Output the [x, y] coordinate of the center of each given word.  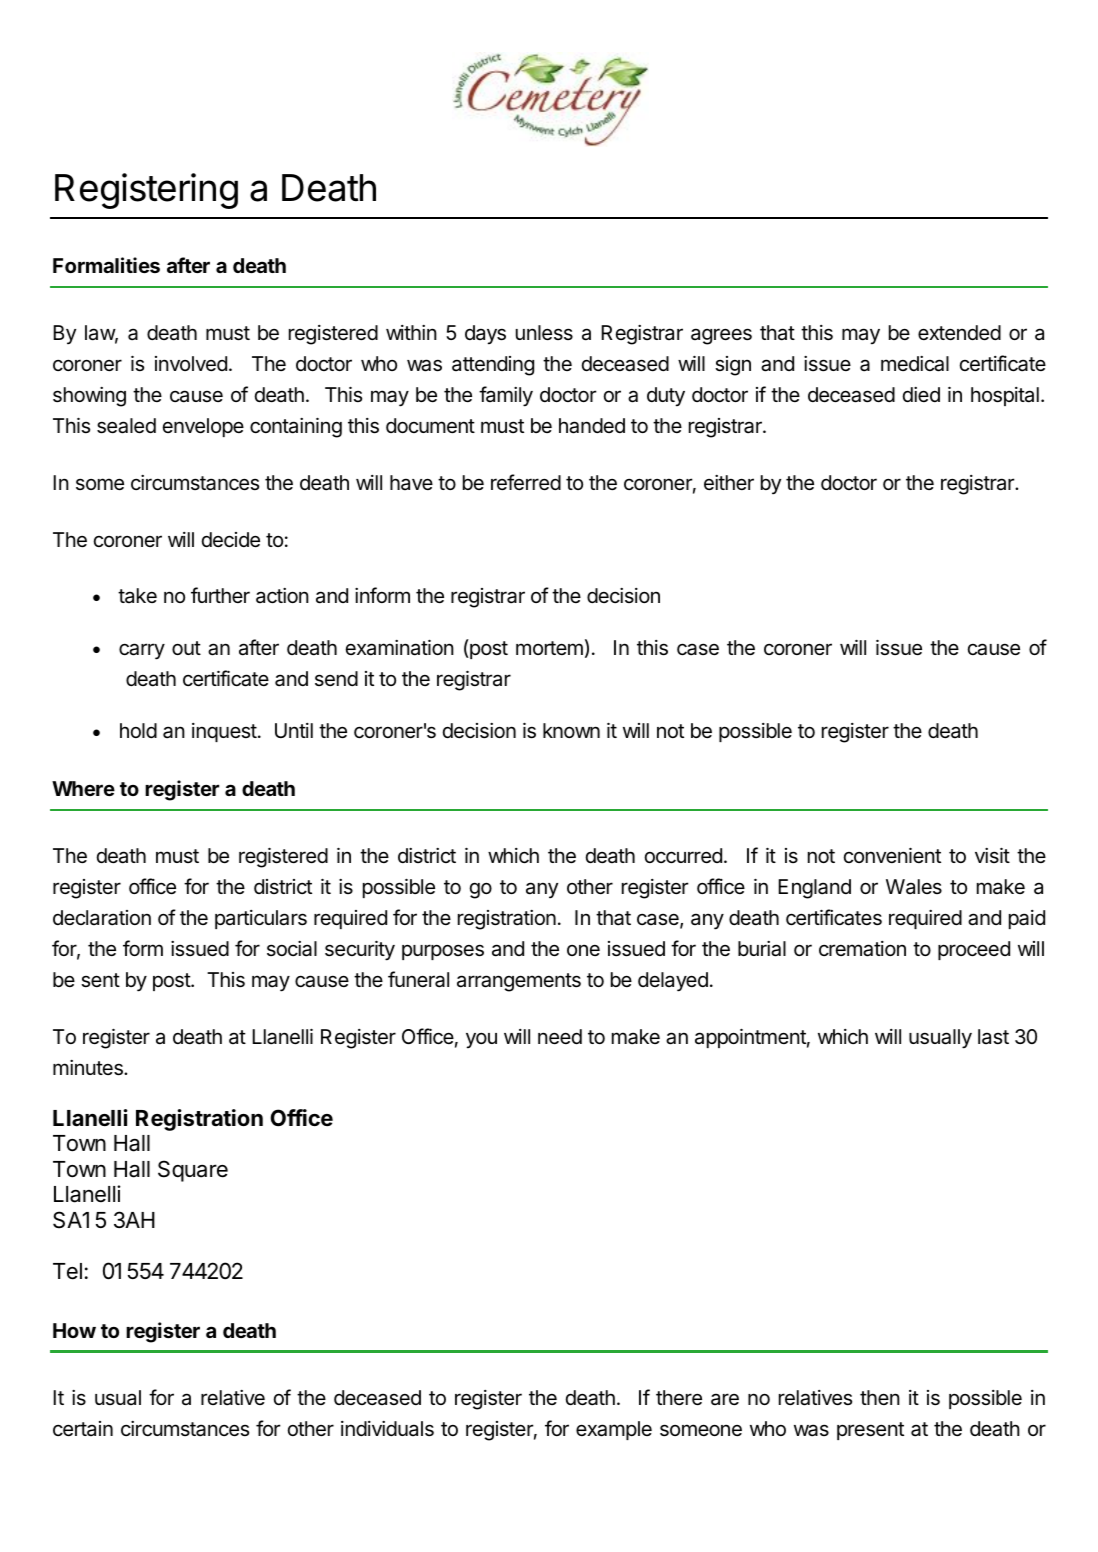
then [880, 1397]
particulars [261, 919]
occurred [683, 856]
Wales [914, 886]
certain [83, 1429]
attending [493, 366]
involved [191, 364]
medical [915, 364]
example [614, 1430]
